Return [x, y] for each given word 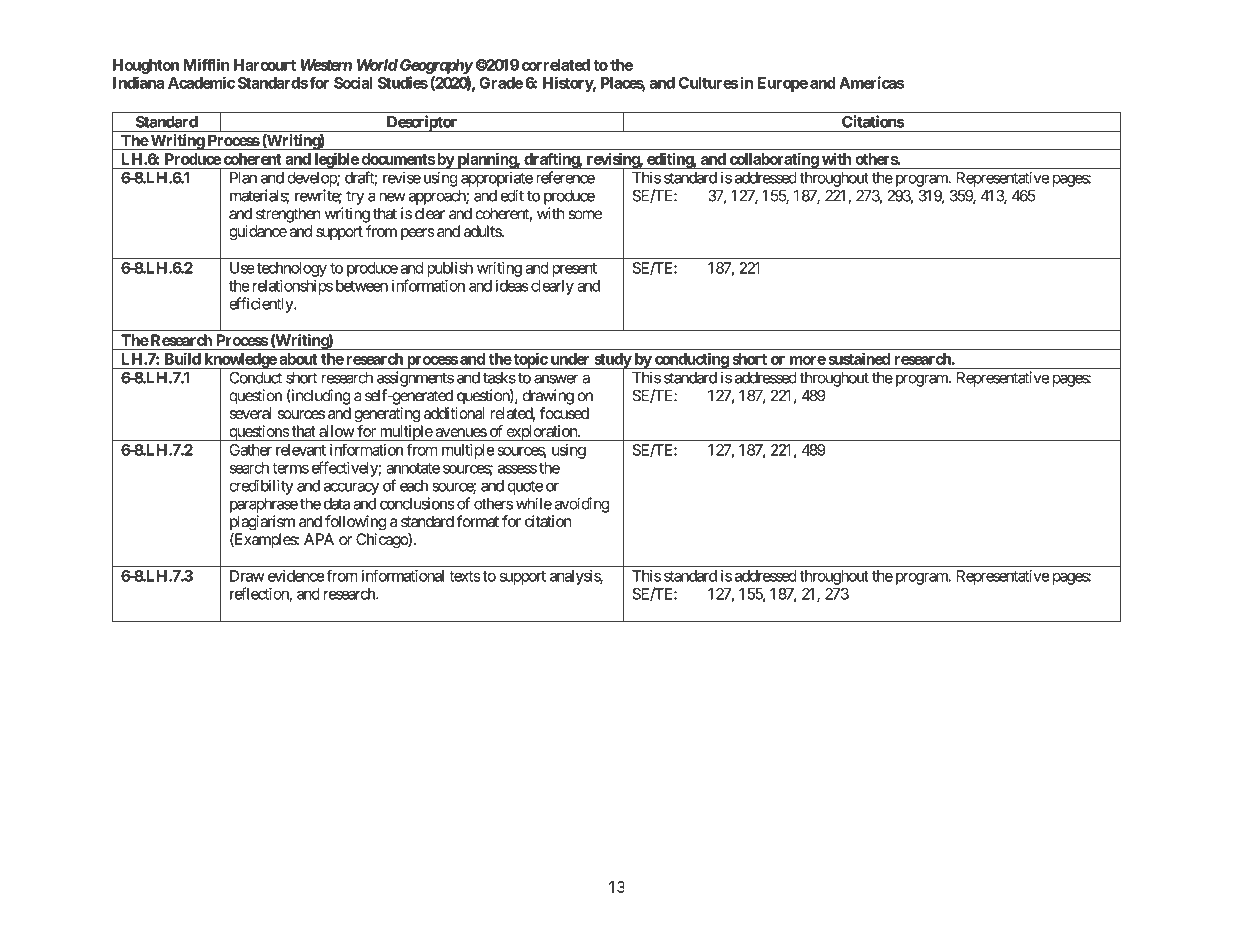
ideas [512, 286]
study [612, 361]
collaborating [773, 161]
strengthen [288, 215]
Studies [403, 82]
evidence [296, 576]
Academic [201, 82]
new [392, 197]
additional [454, 413]
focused [564, 413]
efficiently [262, 305]
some [585, 215]
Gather [250, 450]
